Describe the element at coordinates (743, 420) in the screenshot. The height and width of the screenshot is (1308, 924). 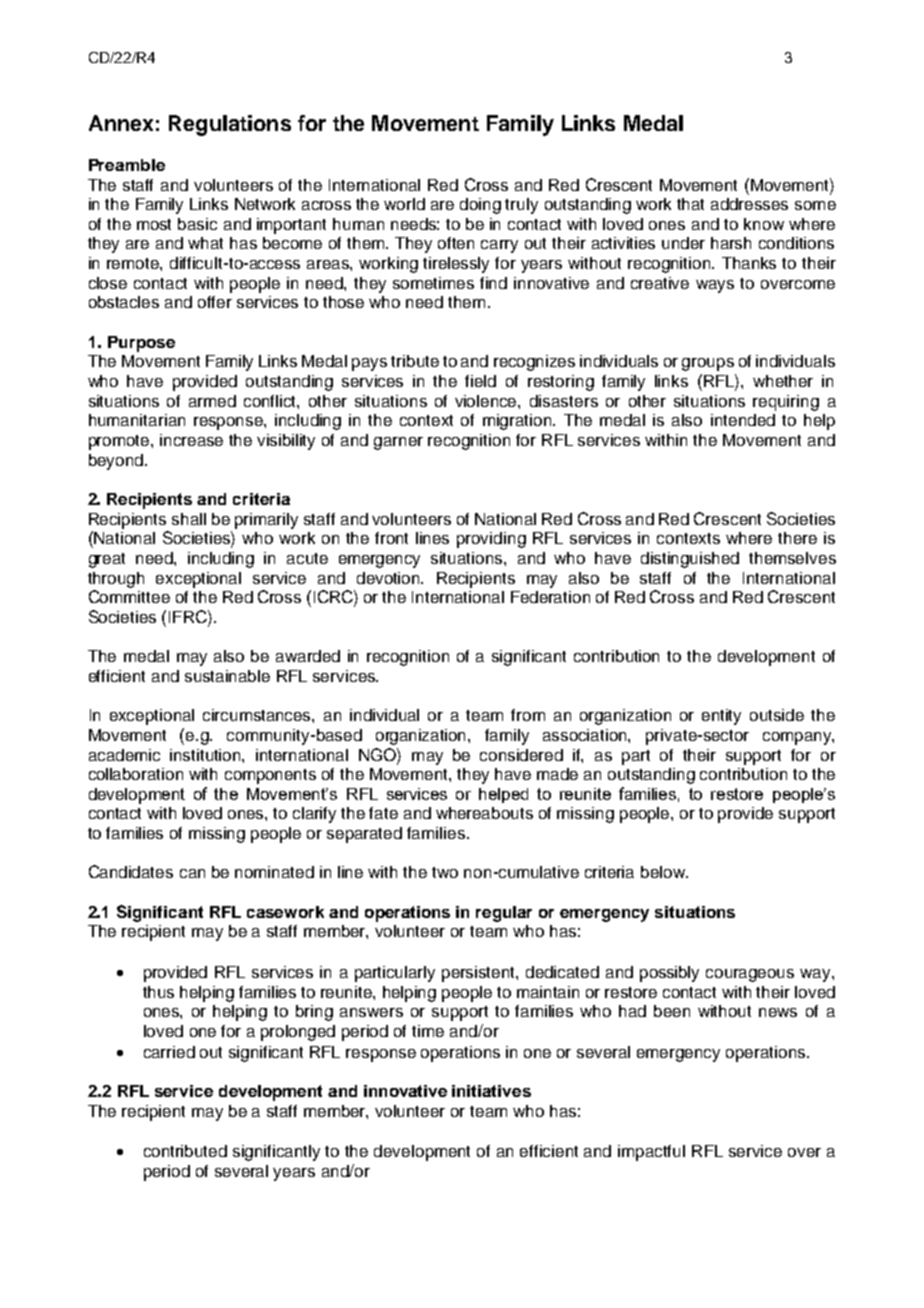
I see `intended` at that location.
